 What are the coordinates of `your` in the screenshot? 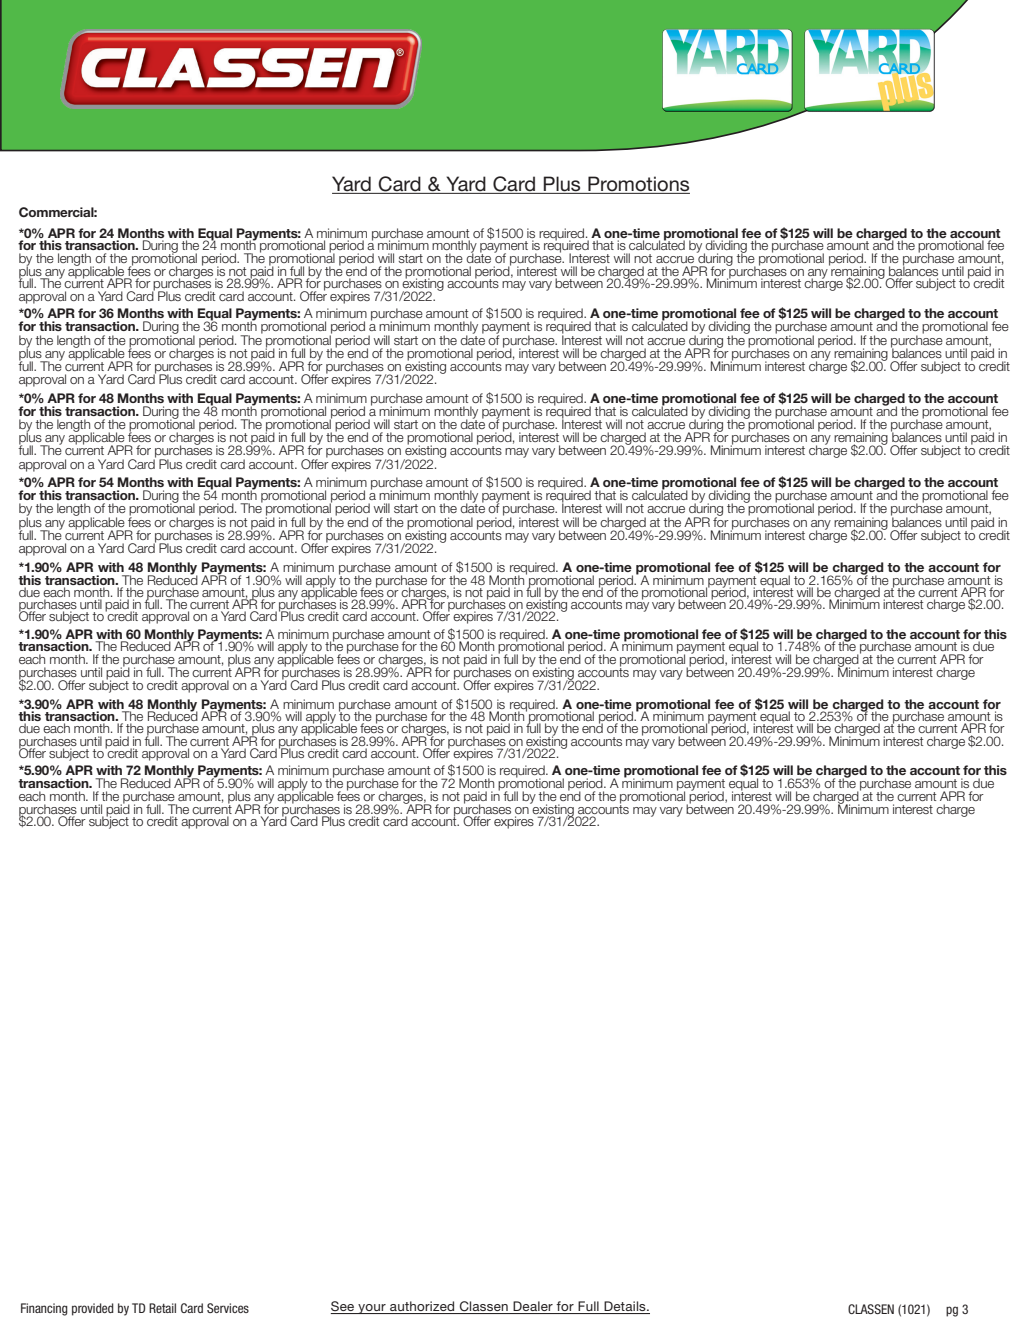 It's located at (372, 1309).
